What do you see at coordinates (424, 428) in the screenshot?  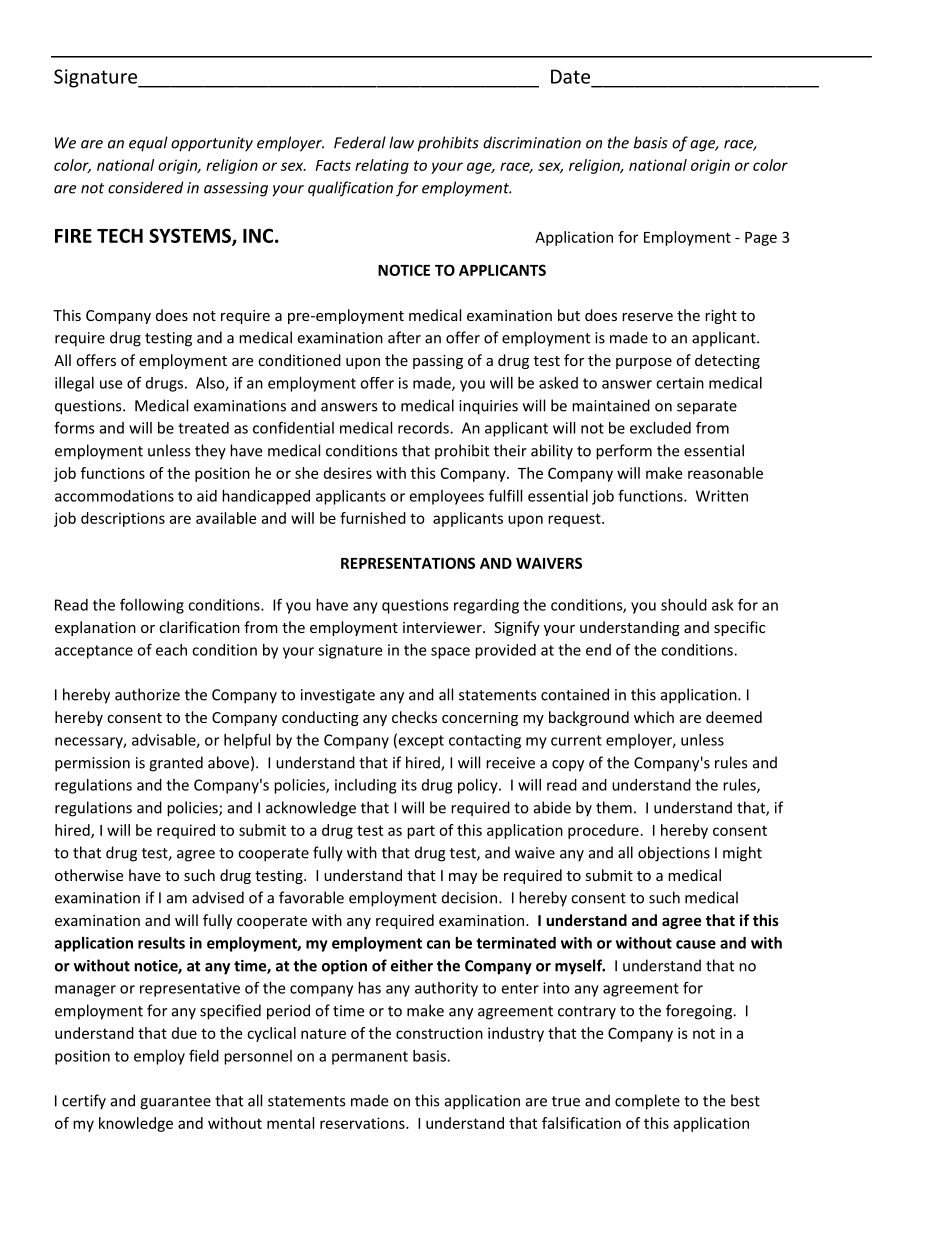 I see `records` at bounding box center [424, 428].
